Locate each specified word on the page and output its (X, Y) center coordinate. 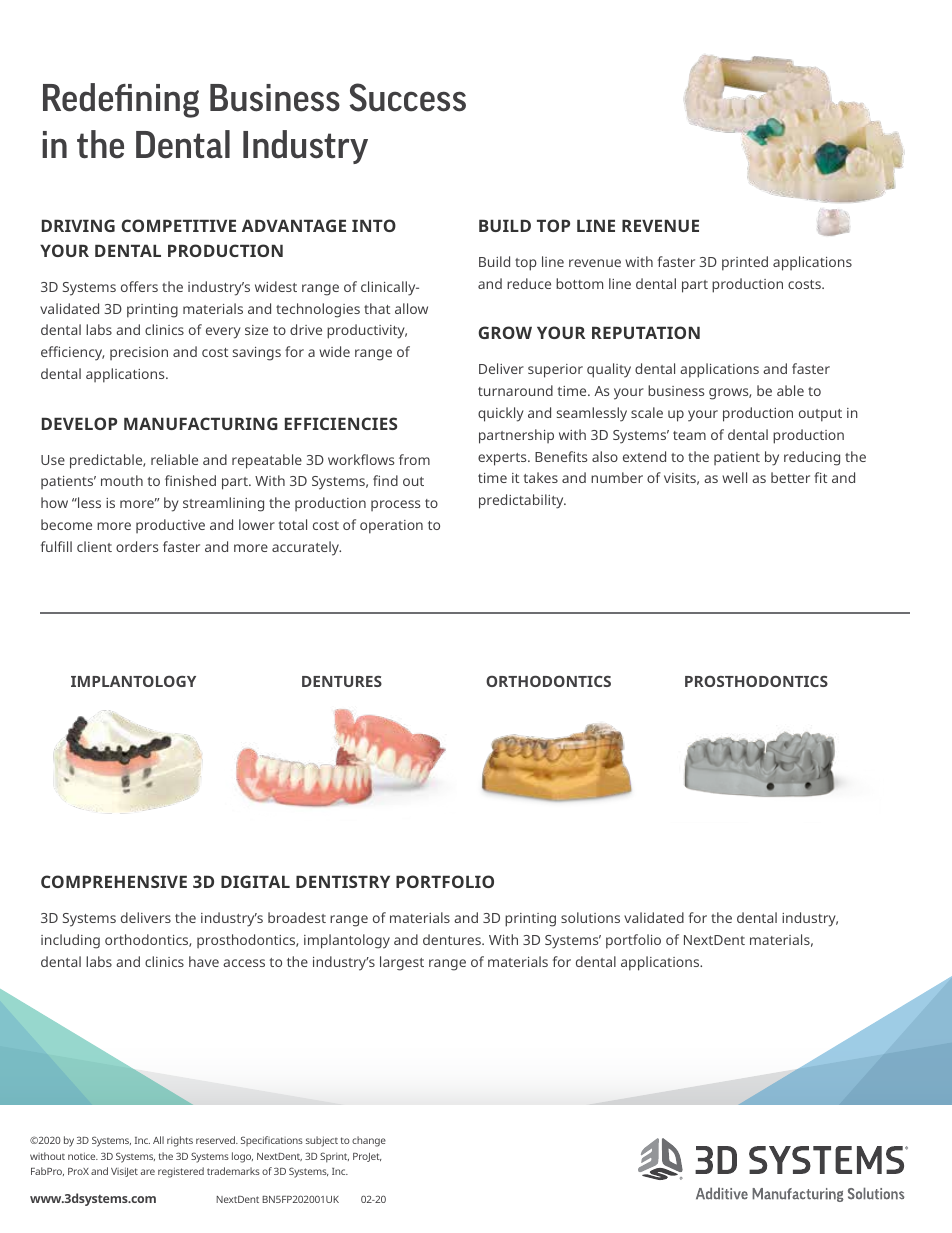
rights (180, 1141)
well (734, 477)
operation (391, 527)
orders (137, 546)
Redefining (121, 100)
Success (407, 97)
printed (745, 263)
